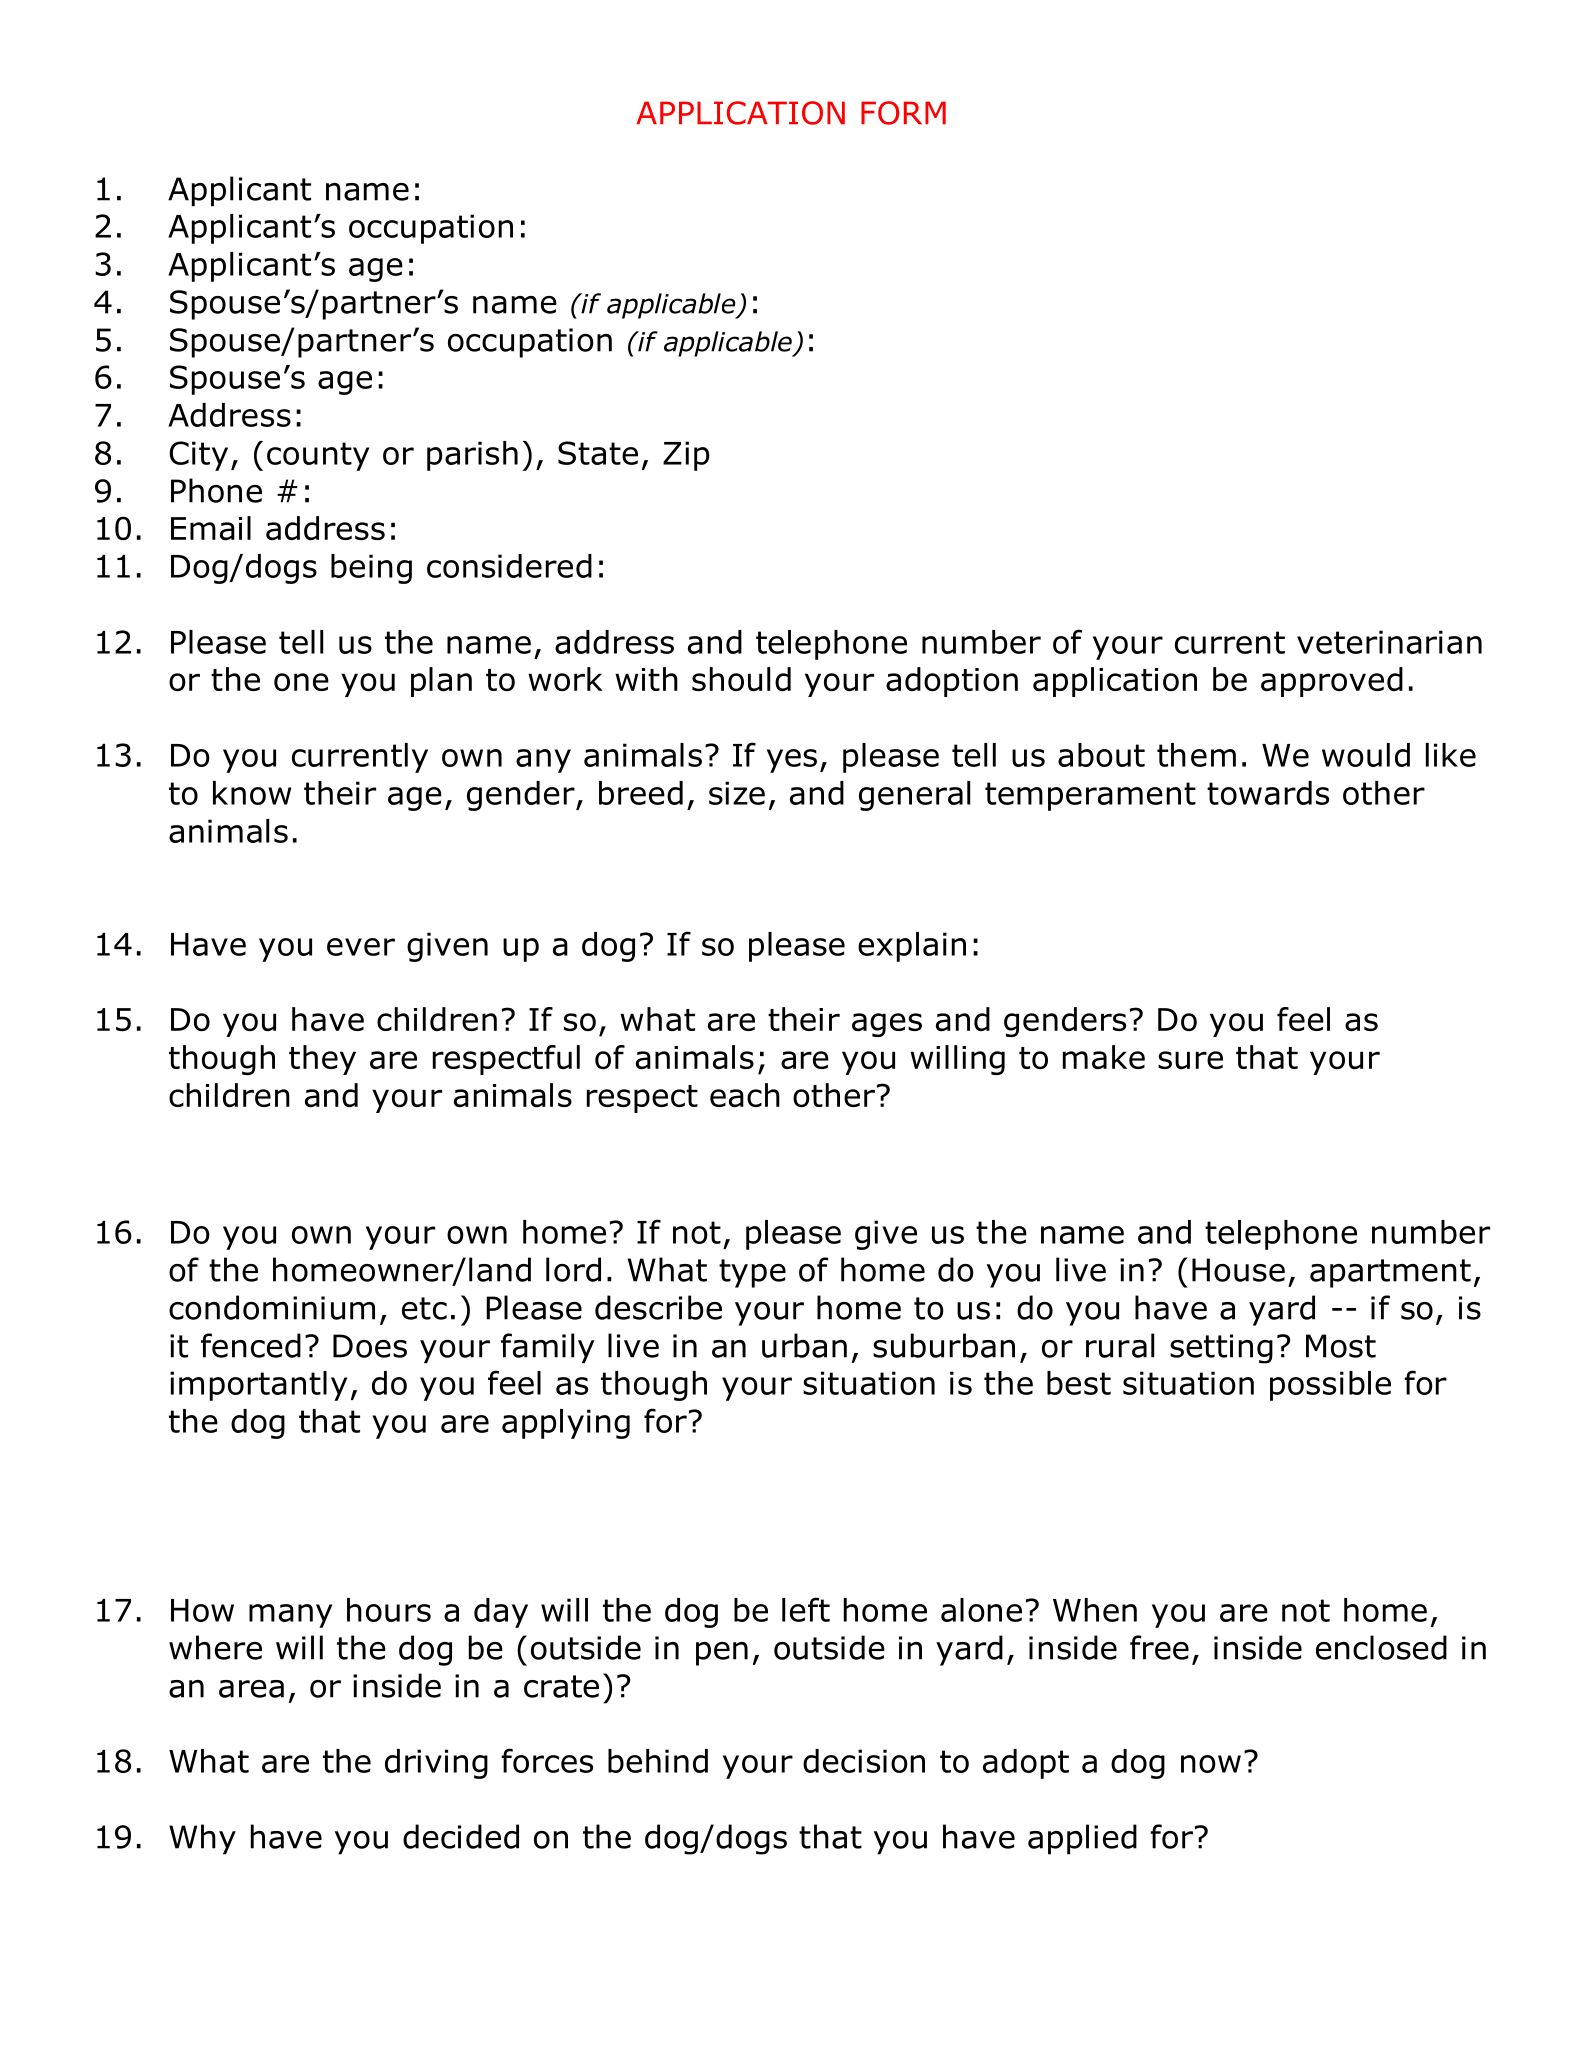 Image resolution: width=1585 pixels, height=2051 pixels. I want to click on FORM, so click(903, 113).
